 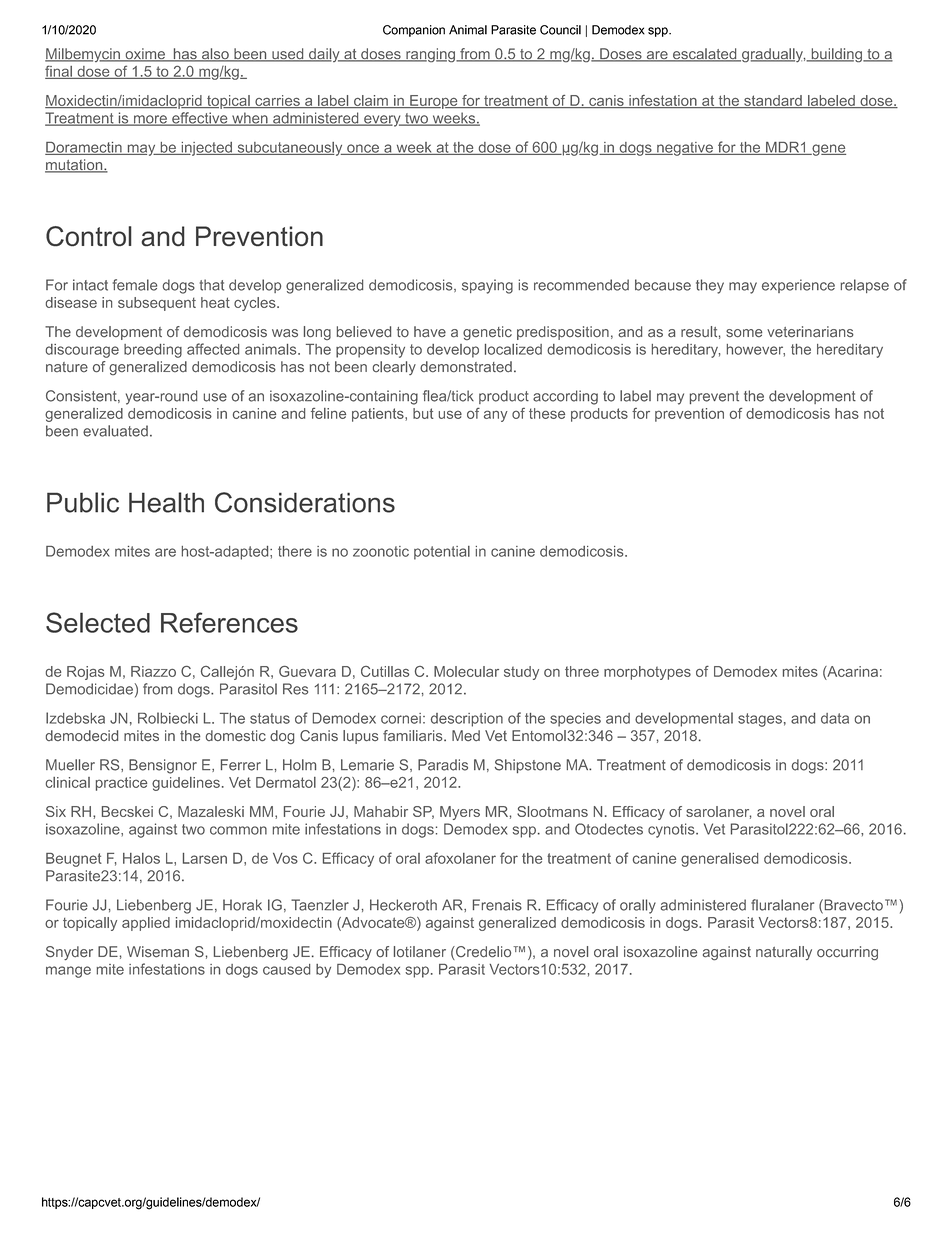 What do you see at coordinates (442, 553) in the document?
I see `potential` at bounding box center [442, 553].
